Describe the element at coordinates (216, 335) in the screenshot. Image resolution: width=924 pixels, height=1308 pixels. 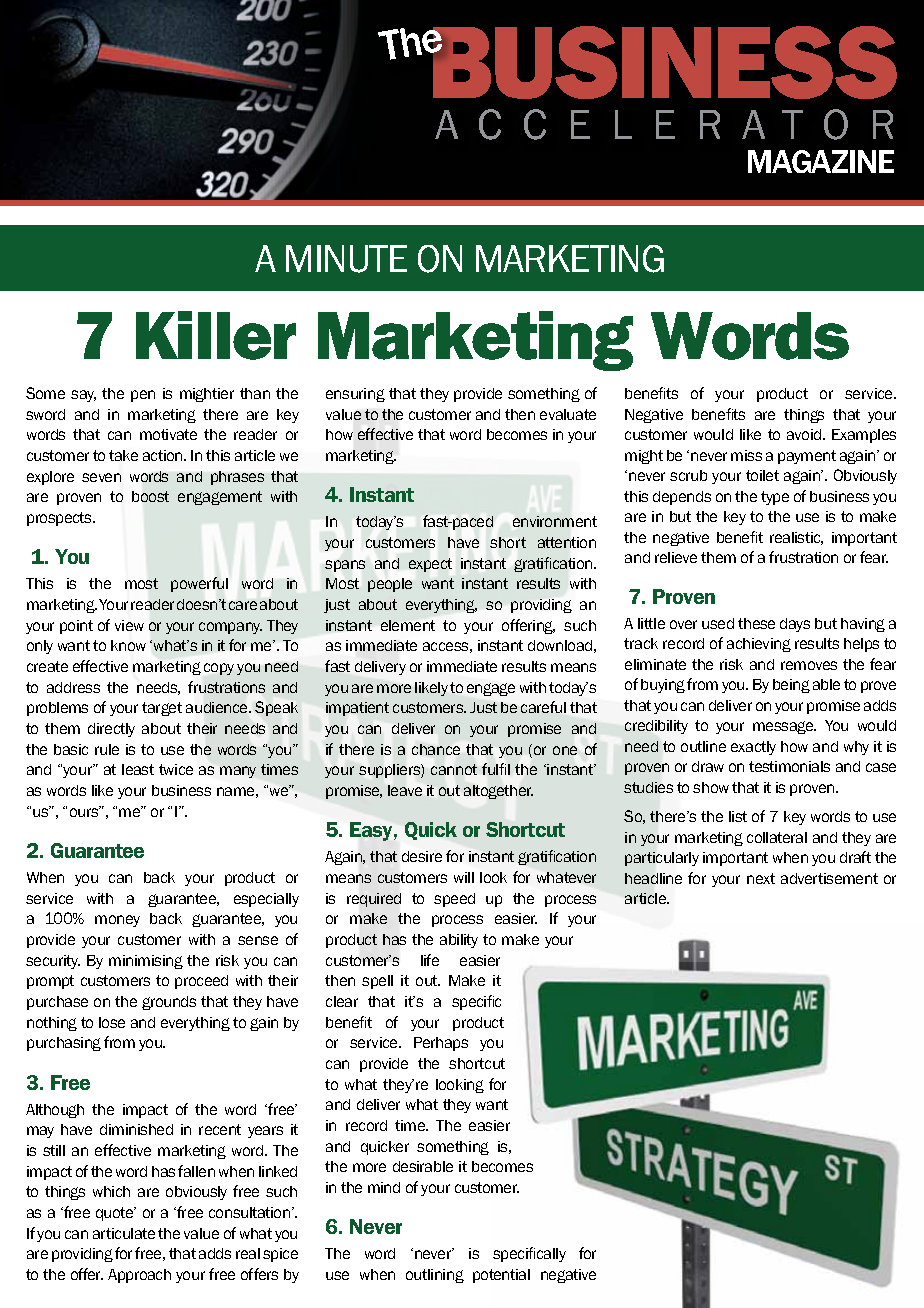
I see `Killer` at that location.
